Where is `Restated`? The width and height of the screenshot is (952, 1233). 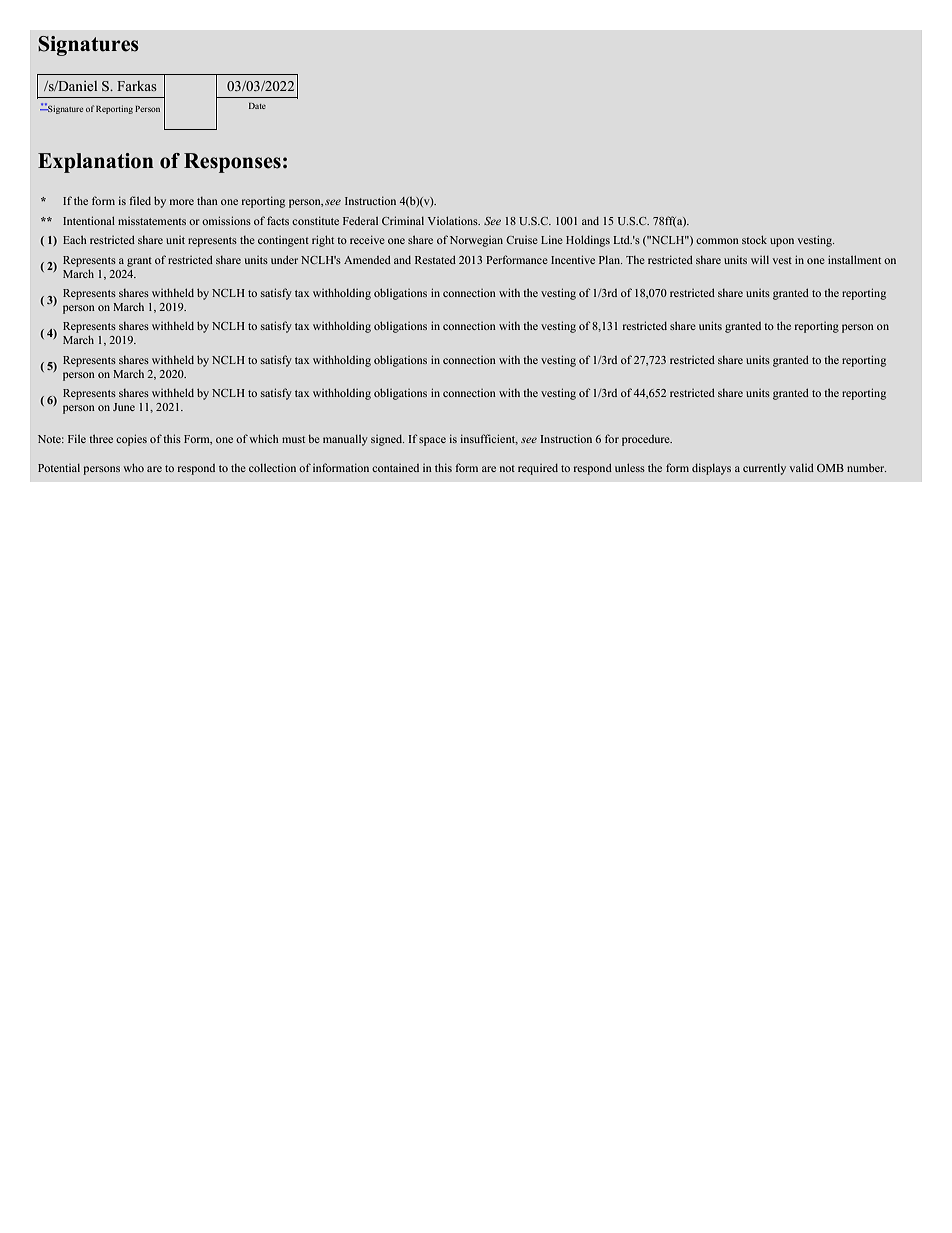
Restated is located at coordinates (435, 259).
